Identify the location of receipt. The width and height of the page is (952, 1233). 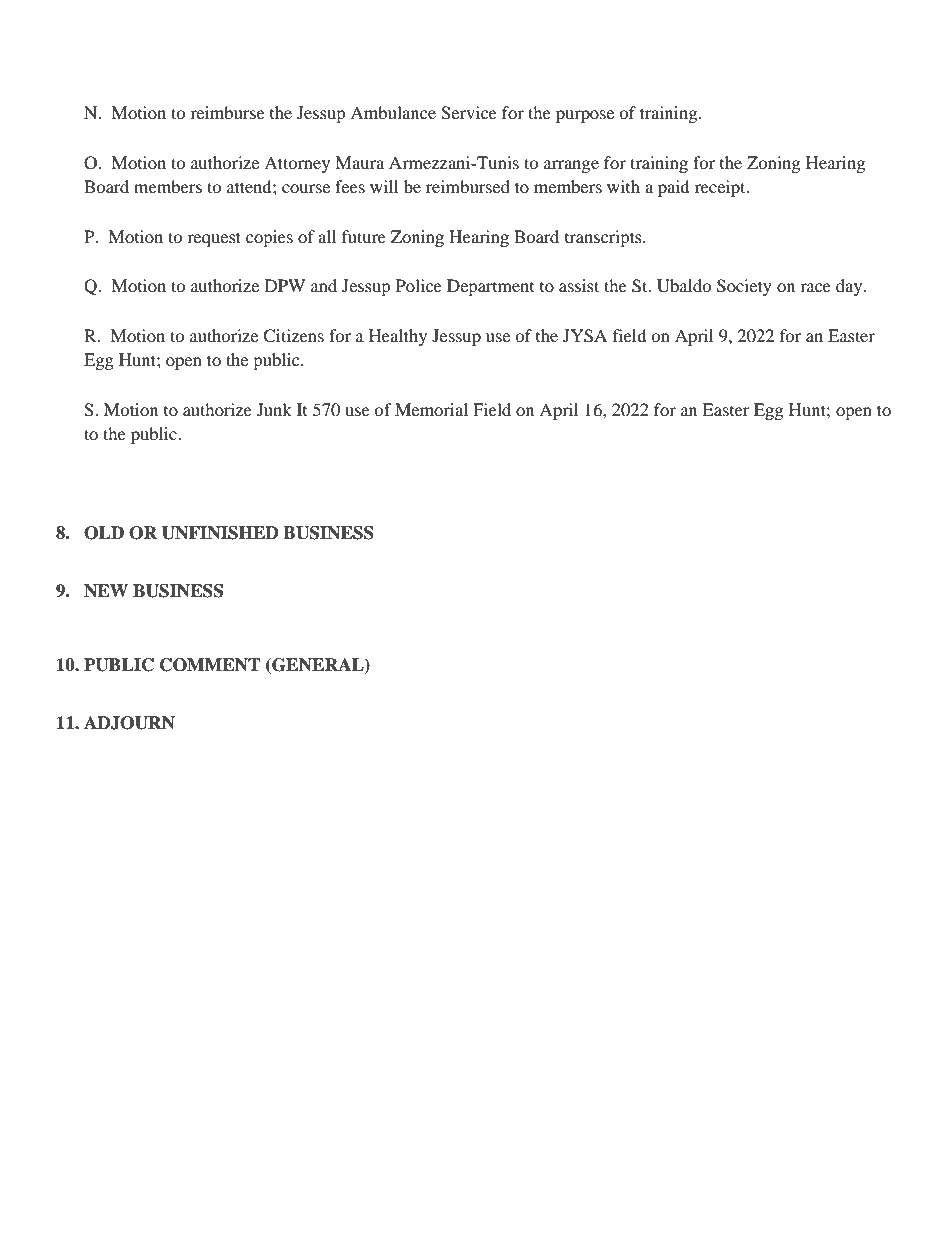
(721, 188).
